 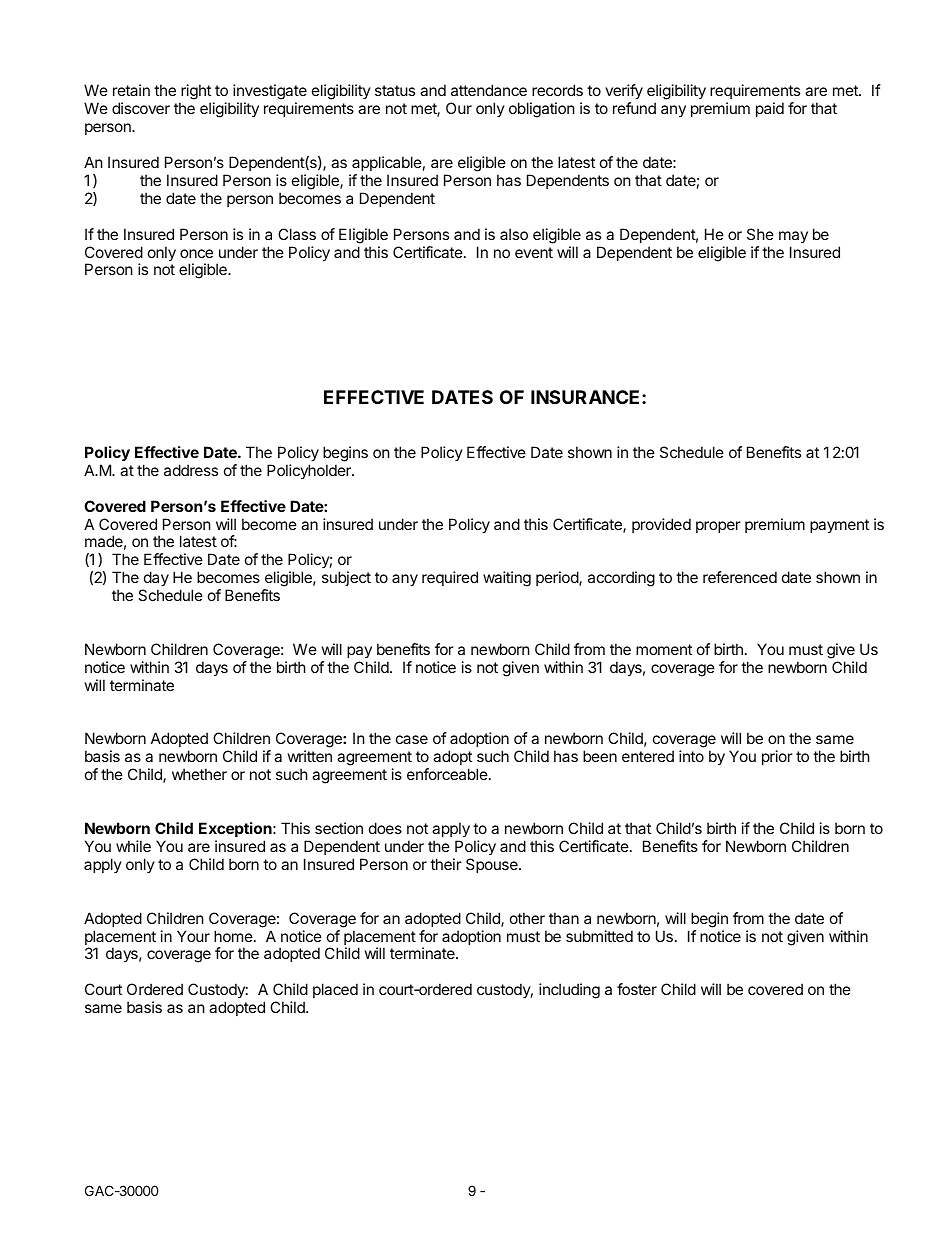 What do you see at coordinates (234, 936) in the document?
I see `home` at bounding box center [234, 936].
